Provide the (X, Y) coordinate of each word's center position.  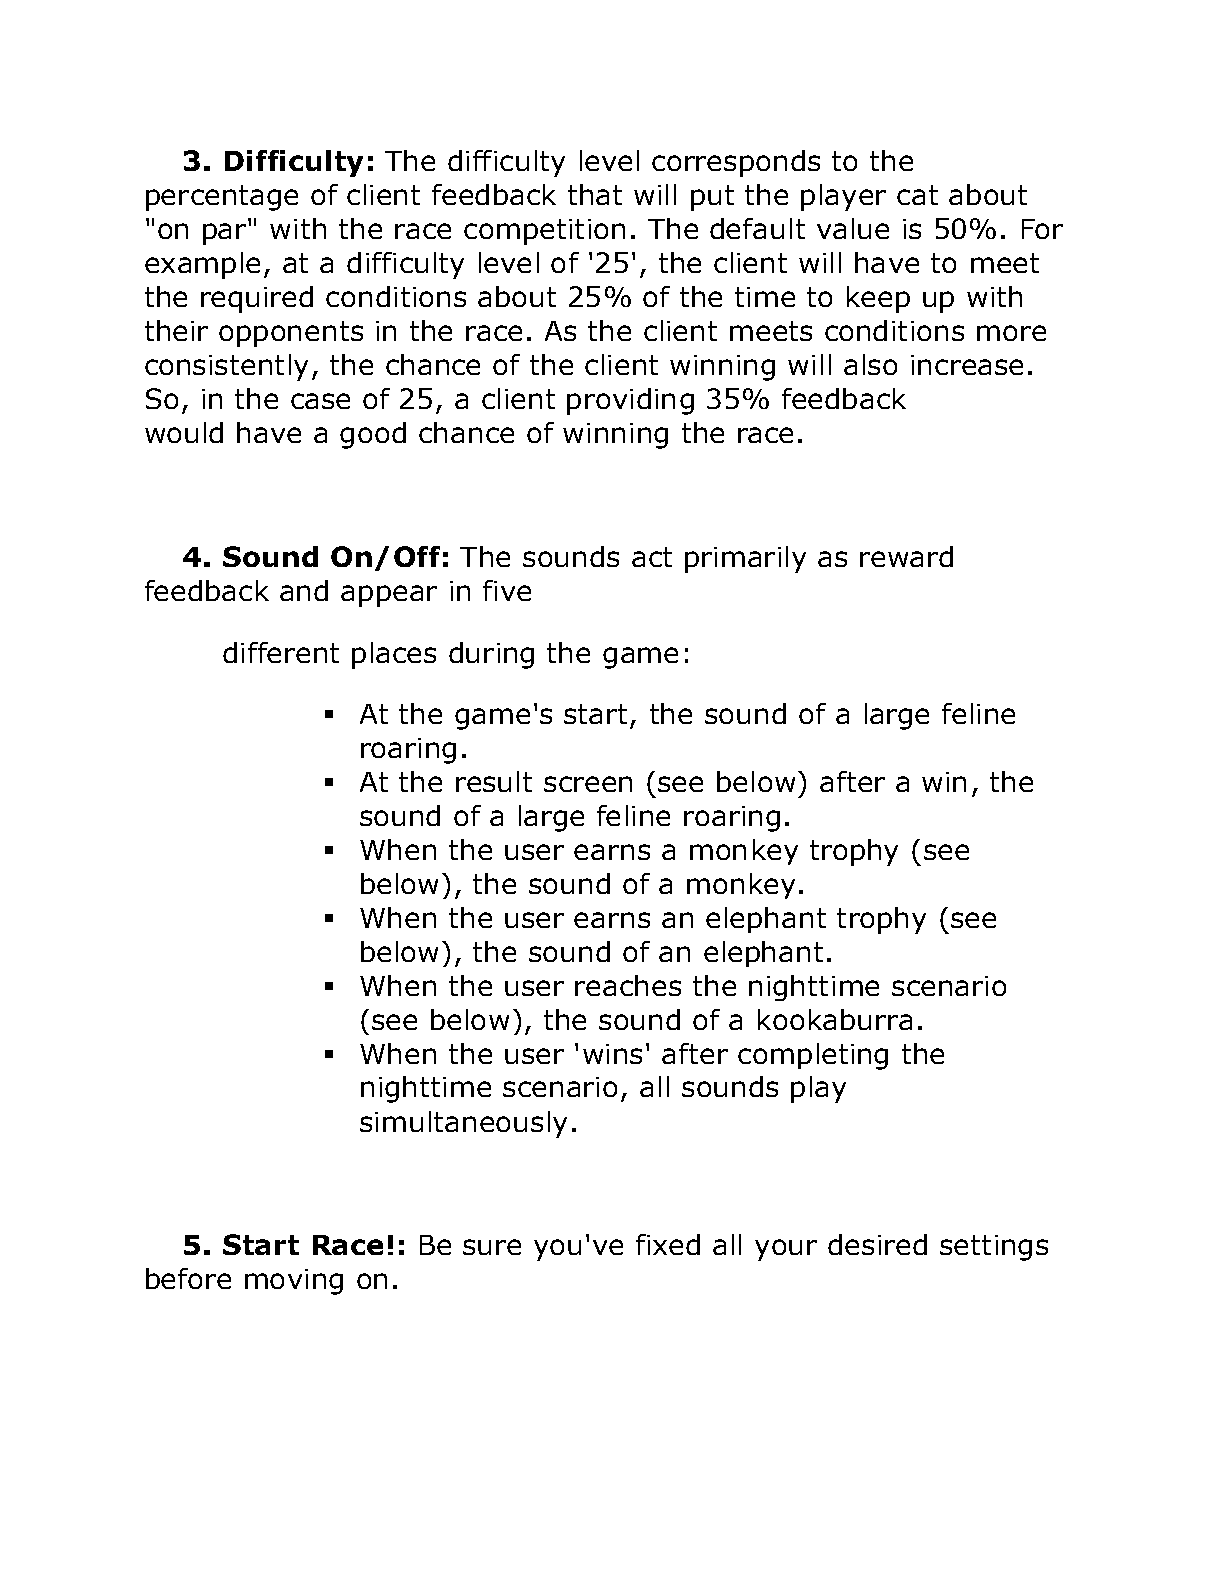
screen (588, 784)
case (320, 401)
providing (630, 401)
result (494, 781)
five (507, 590)
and (304, 590)
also (870, 364)
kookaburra (835, 1019)
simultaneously (463, 1124)
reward (906, 556)
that (595, 194)
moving (294, 1282)
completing (813, 1056)
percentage (222, 198)
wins (612, 1054)
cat (917, 195)
